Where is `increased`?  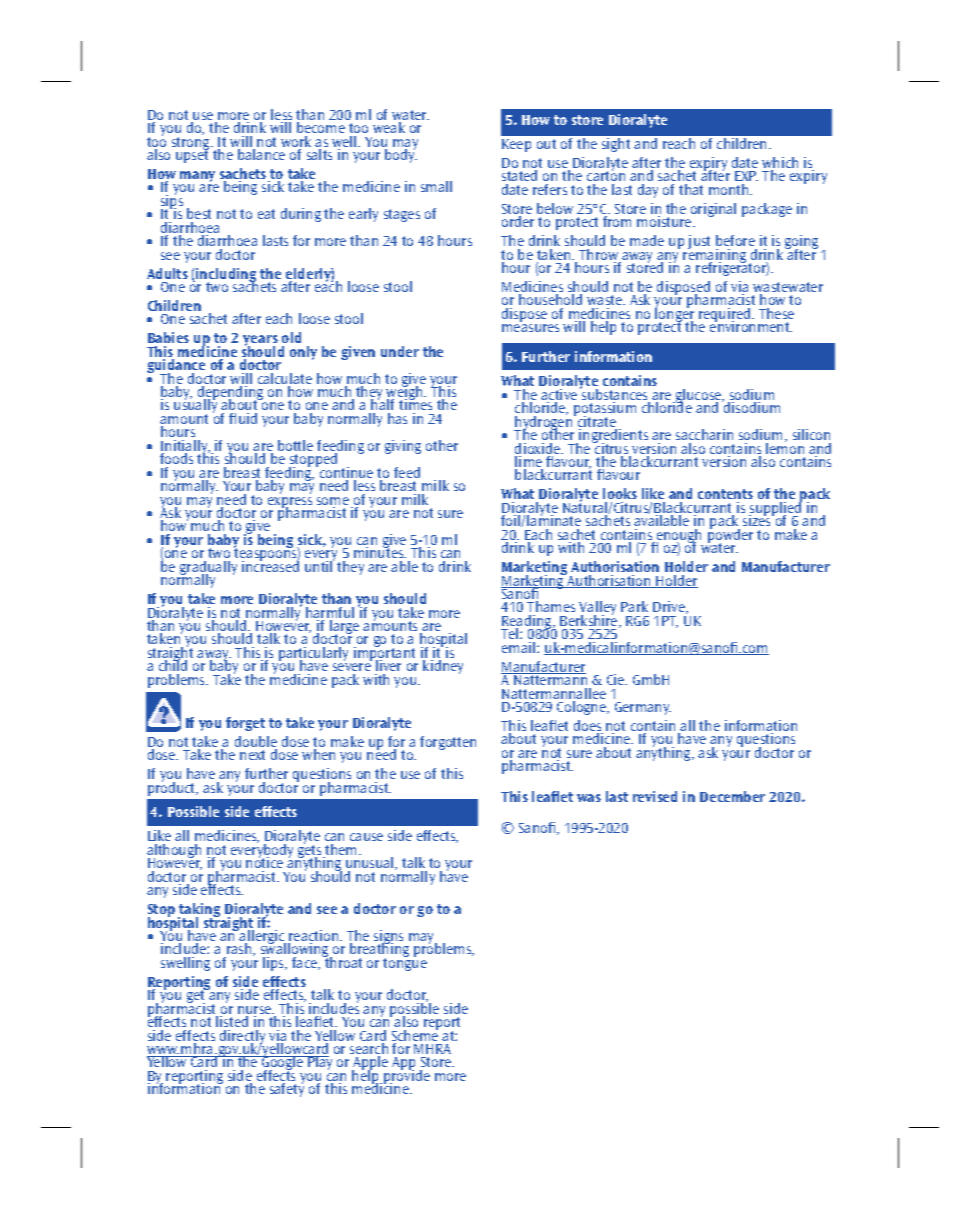
increased is located at coordinates (270, 565).
